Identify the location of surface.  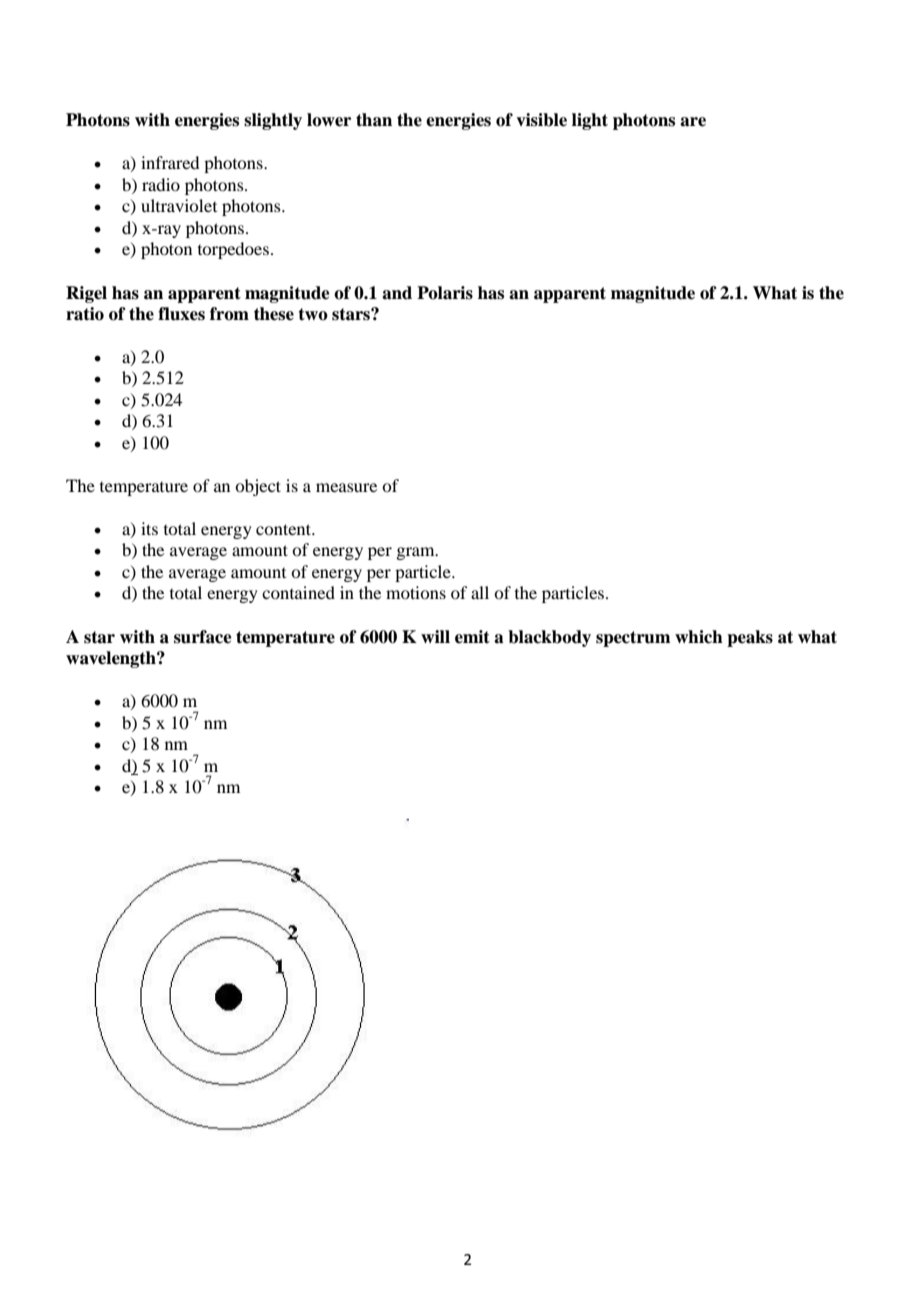
(203, 637).
